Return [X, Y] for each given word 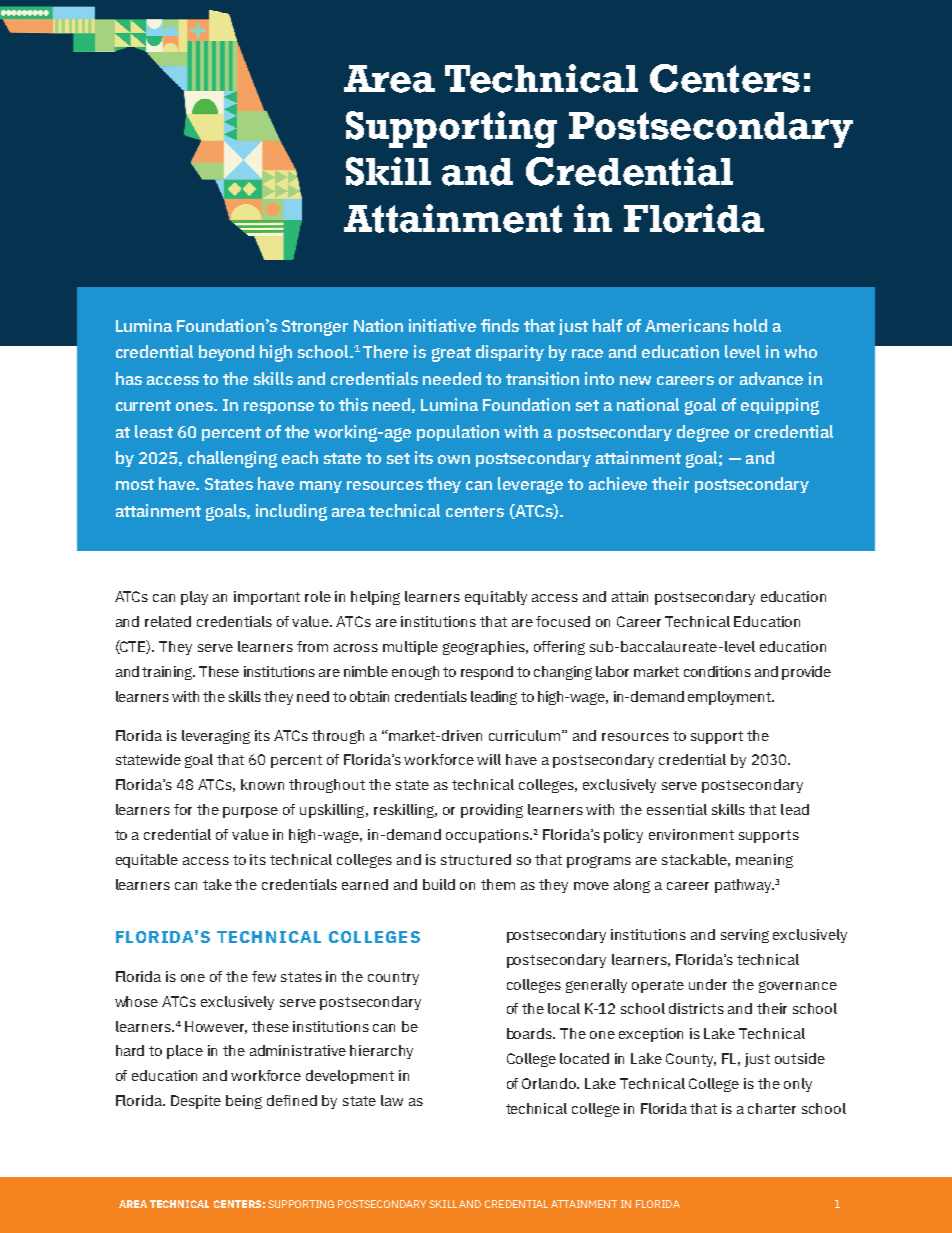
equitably [496, 598]
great [451, 354]
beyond [226, 353]
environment [691, 834]
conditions [717, 671]
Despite [196, 1102]
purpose [250, 812]
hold [750, 325]
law [392, 1100]
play [194, 598]
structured [476, 859]
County [691, 1060]
